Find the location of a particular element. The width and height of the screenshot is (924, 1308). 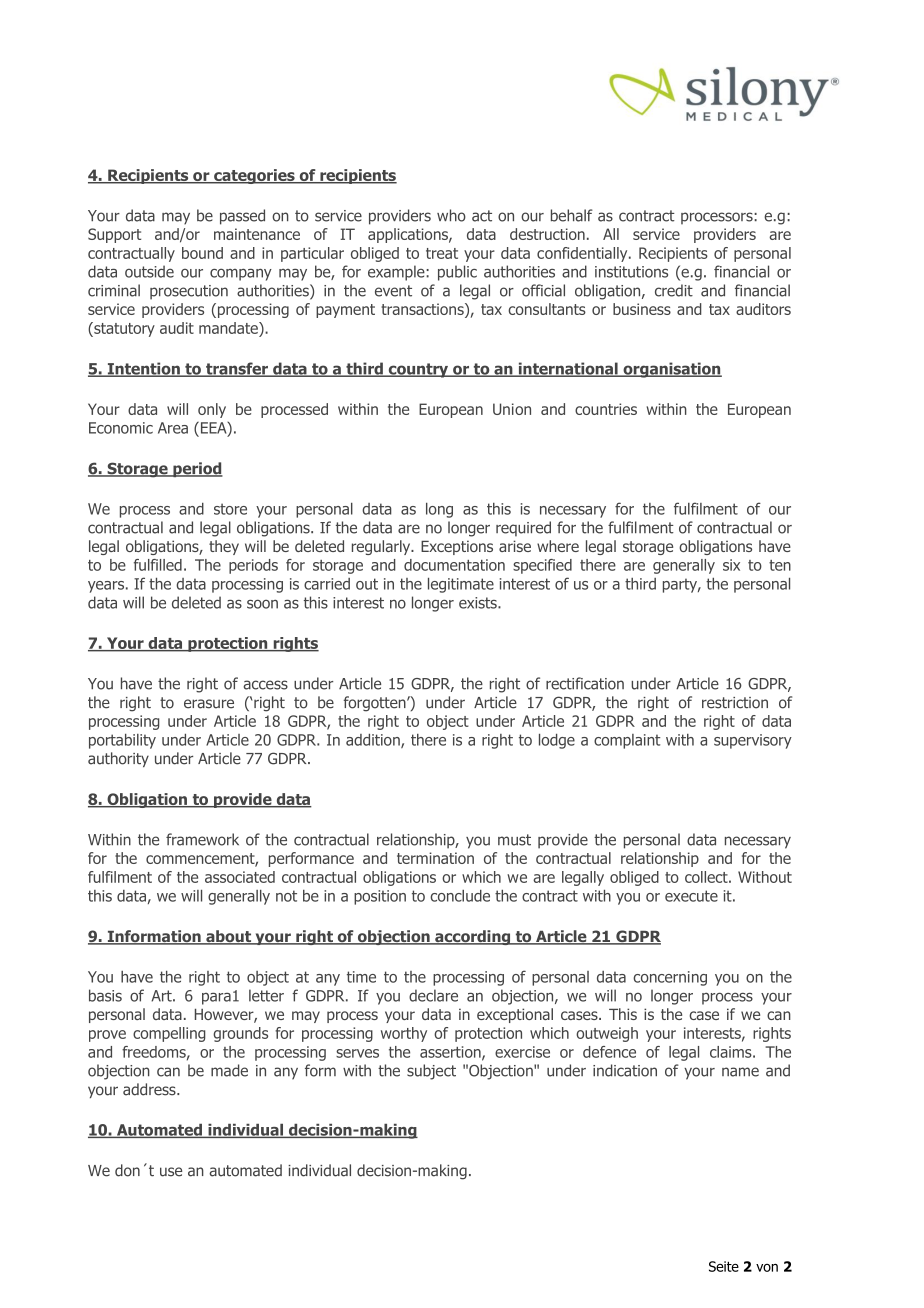

declare is located at coordinates (433, 995).
